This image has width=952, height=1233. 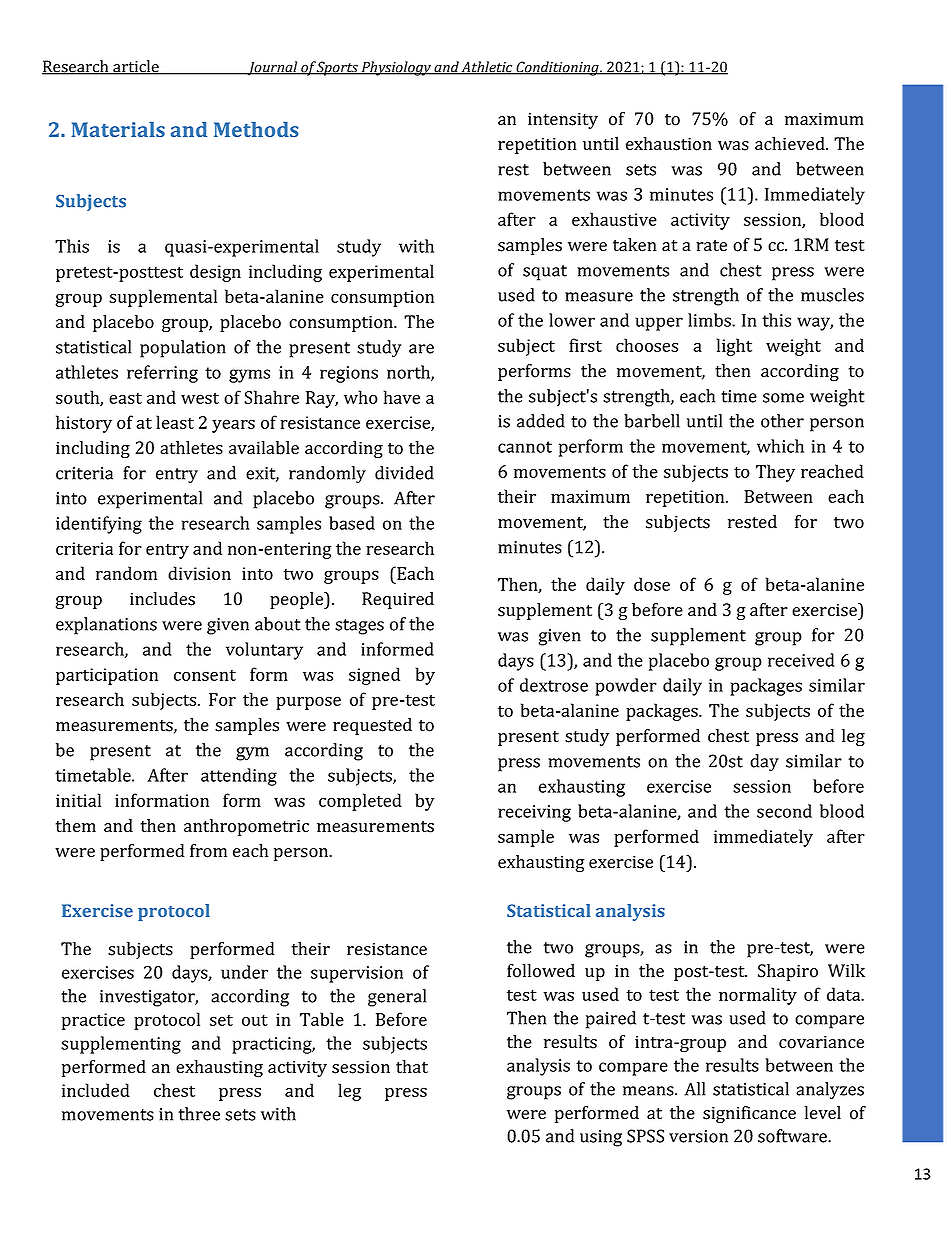 What do you see at coordinates (199, 1114) in the image?
I see `three` at bounding box center [199, 1114].
